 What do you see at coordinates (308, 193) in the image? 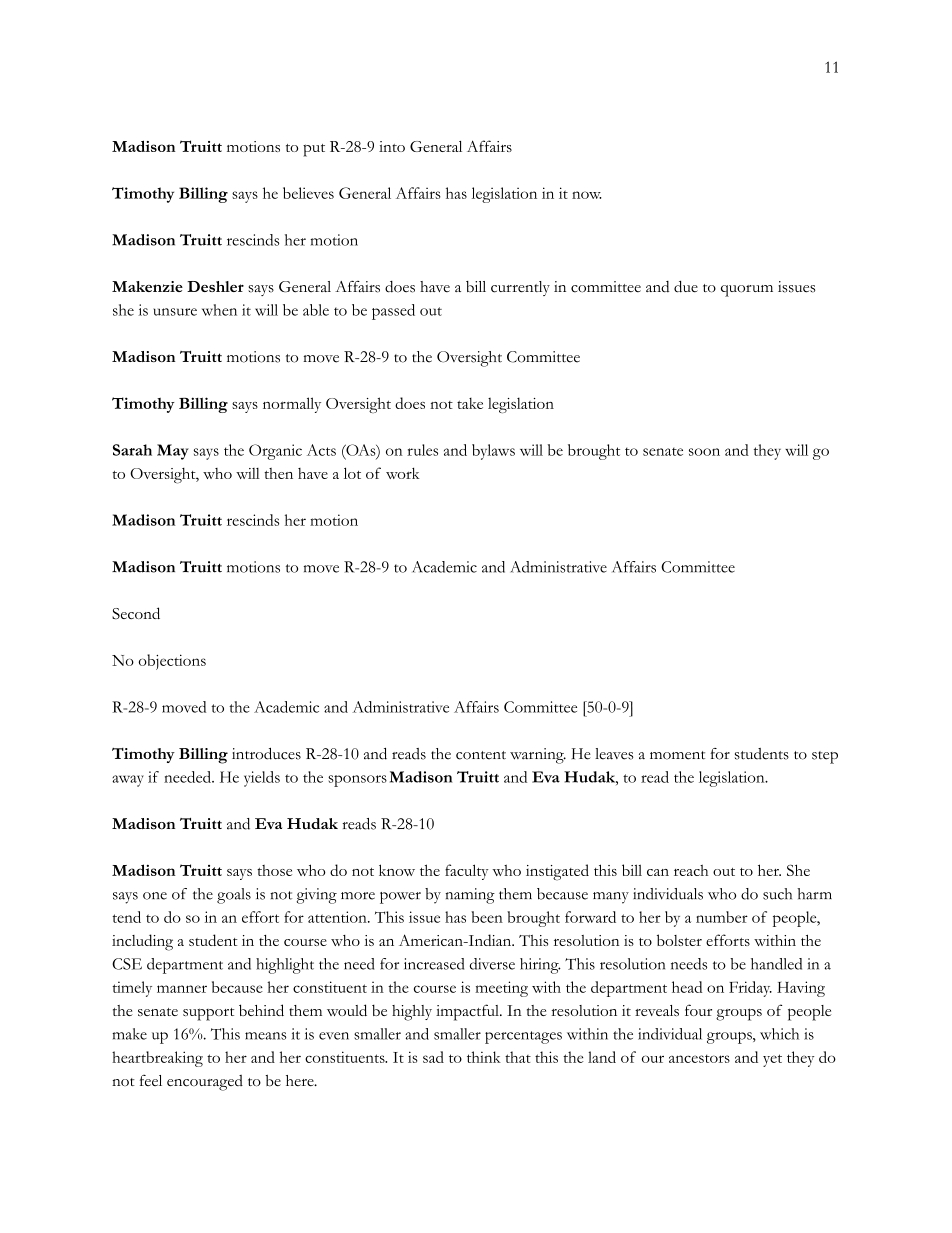
I see `believes` at bounding box center [308, 193].
